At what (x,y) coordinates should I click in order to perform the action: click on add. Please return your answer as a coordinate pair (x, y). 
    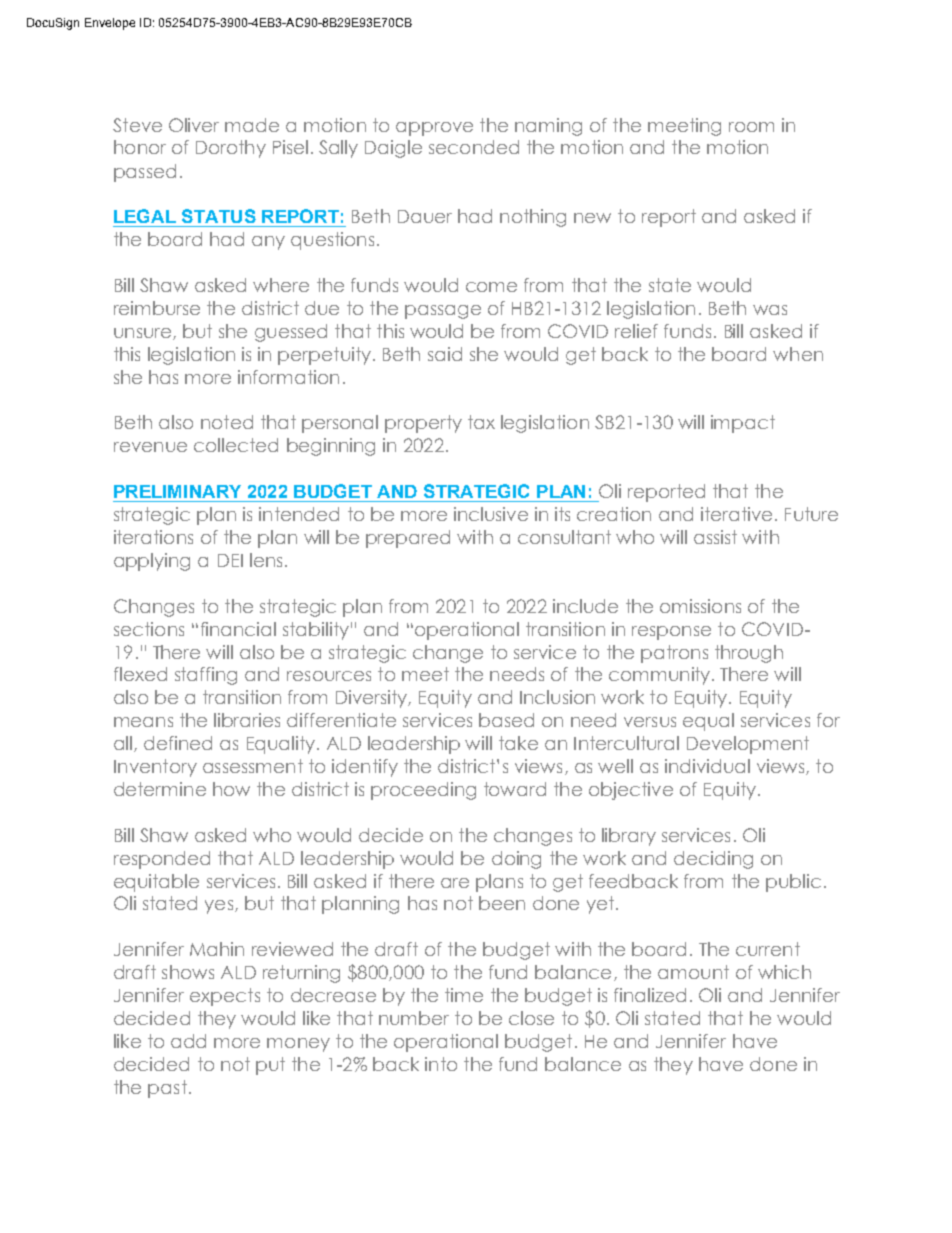
    Looking at the image, I should click on (188, 1041).
